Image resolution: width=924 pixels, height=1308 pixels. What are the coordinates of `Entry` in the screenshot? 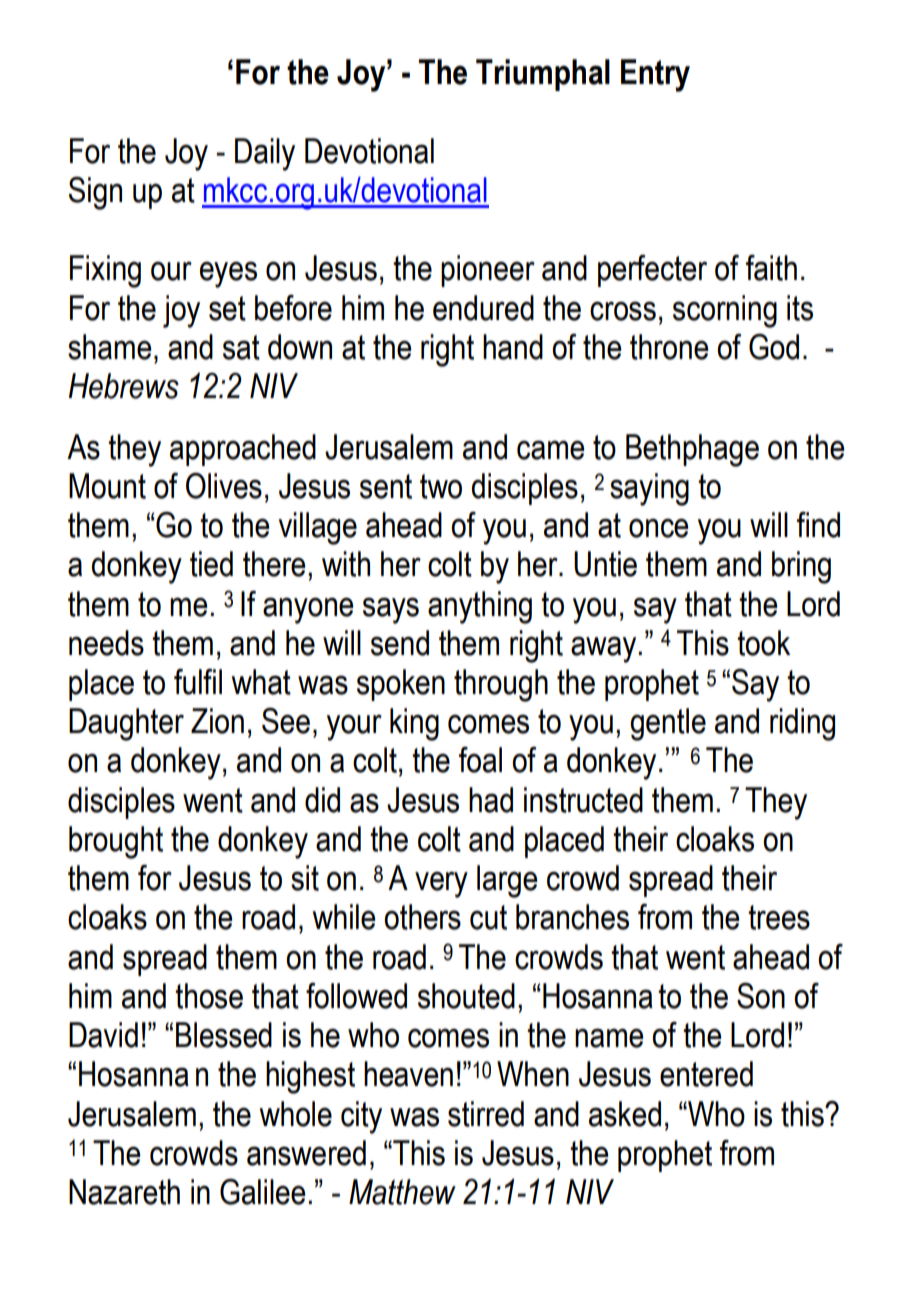 It's located at (655, 75).
